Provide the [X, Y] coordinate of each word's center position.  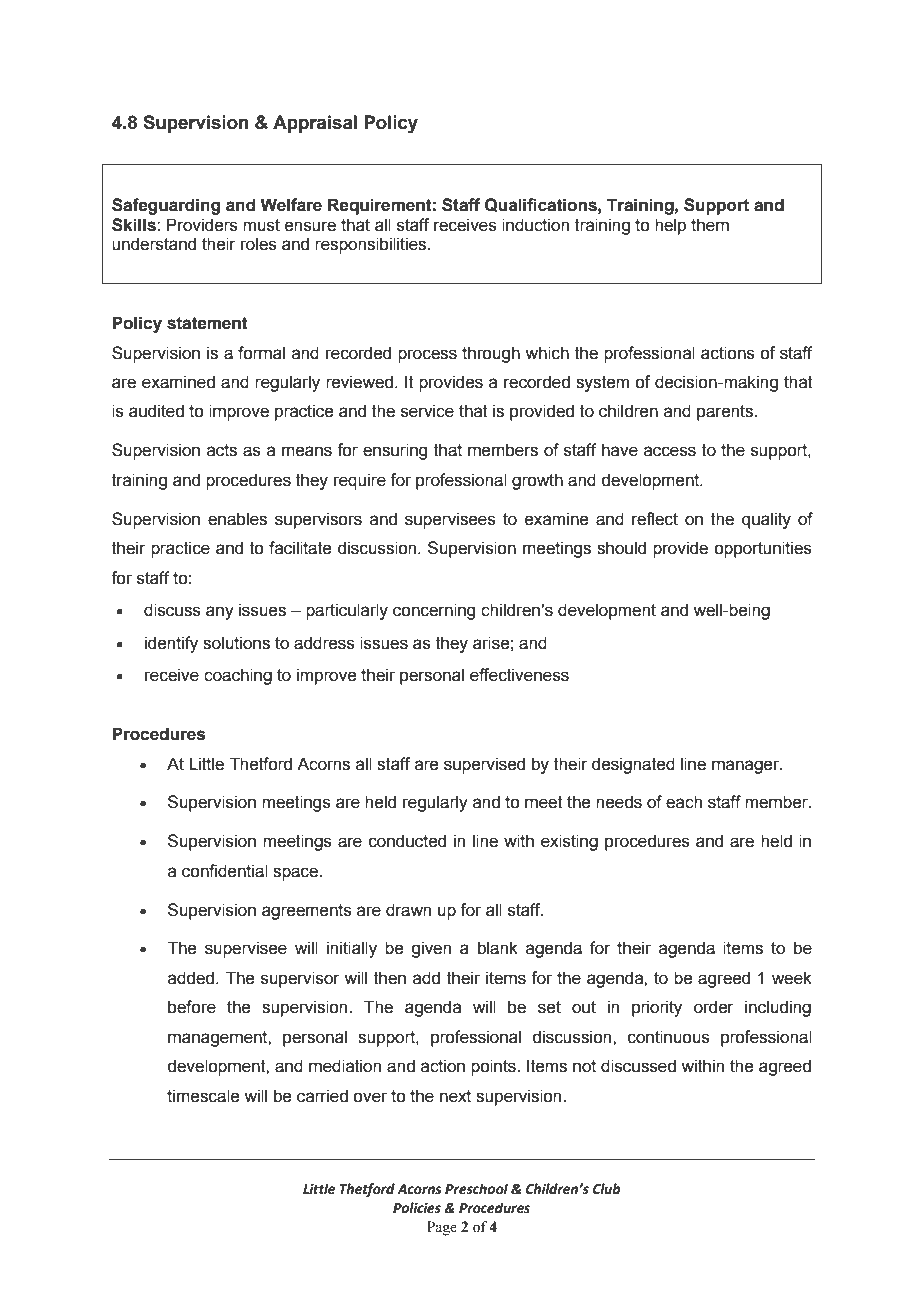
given [431, 949]
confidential [225, 871]
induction [535, 225]
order [714, 1007]
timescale [203, 1096]
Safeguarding [166, 206]
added [191, 978]
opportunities [763, 549]
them [710, 225]
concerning [434, 611]
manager [747, 767]
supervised [484, 765]
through [491, 354]
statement [207, 323]
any [220, 613]
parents [726, 413]
